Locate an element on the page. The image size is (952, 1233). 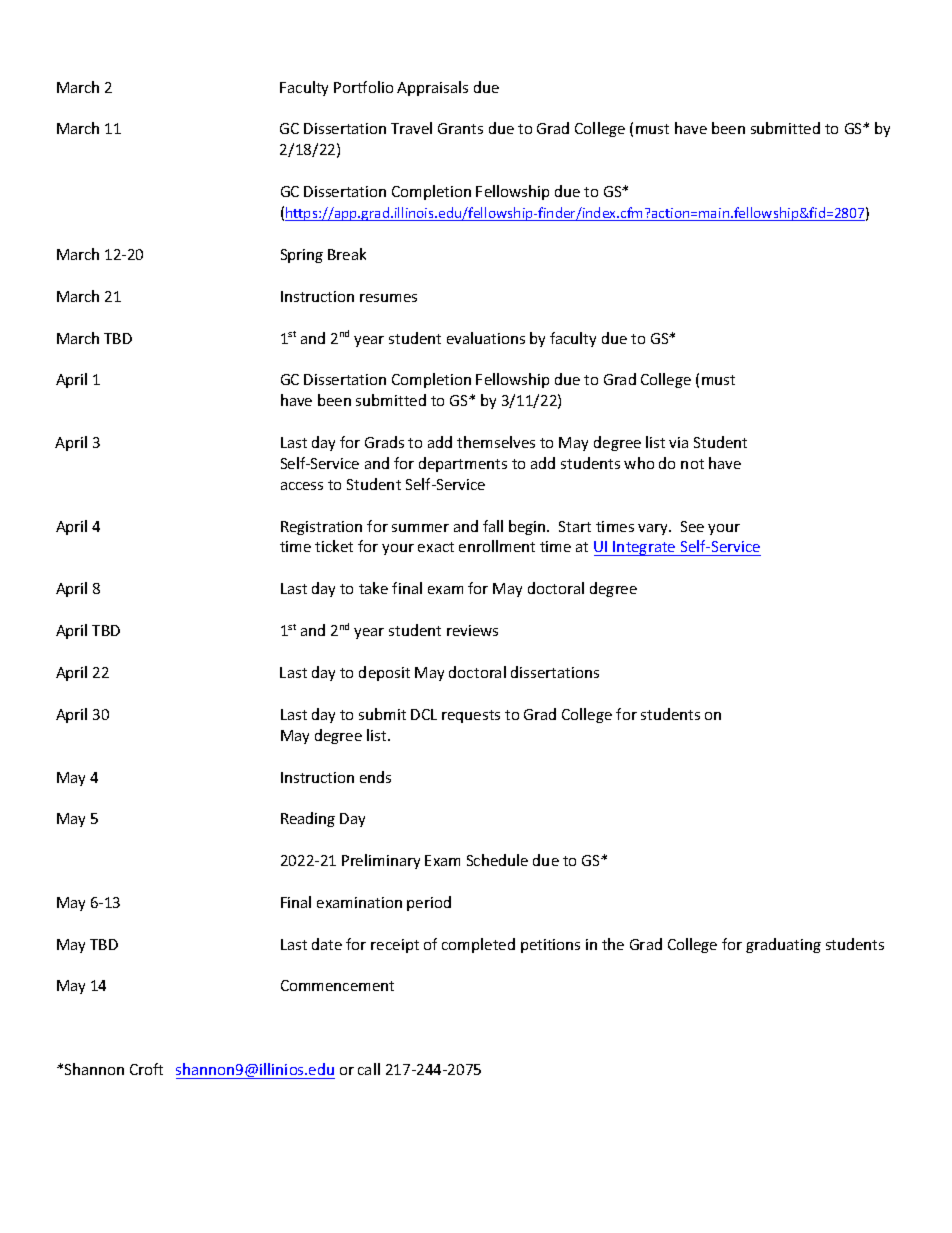
access is located at coordinates (302, 486).
